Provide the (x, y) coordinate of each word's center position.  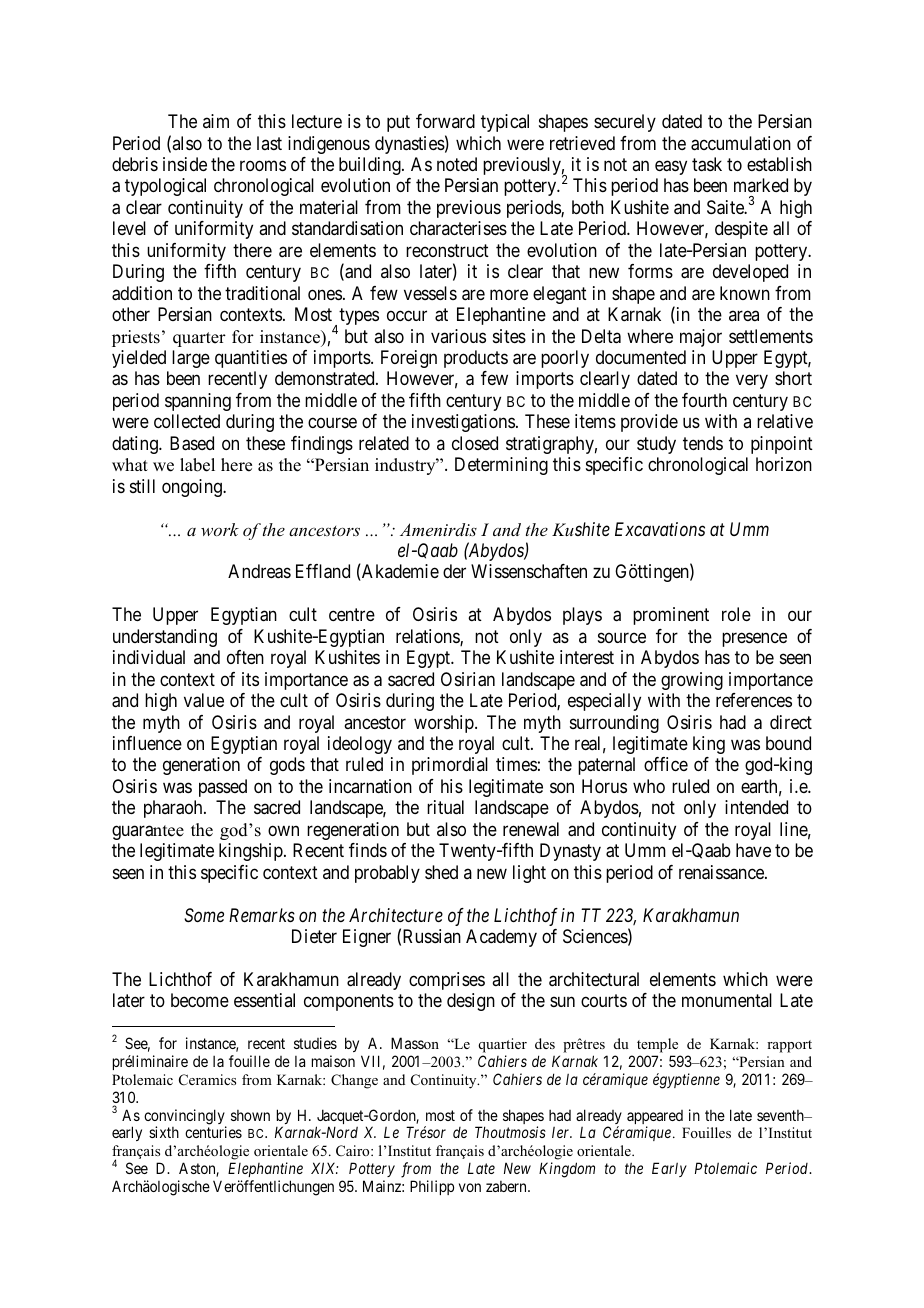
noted (457, 164)
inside (185, 164)
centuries (213, 1132)
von (470, 1187)
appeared (655, 1118)
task (707, 164)
